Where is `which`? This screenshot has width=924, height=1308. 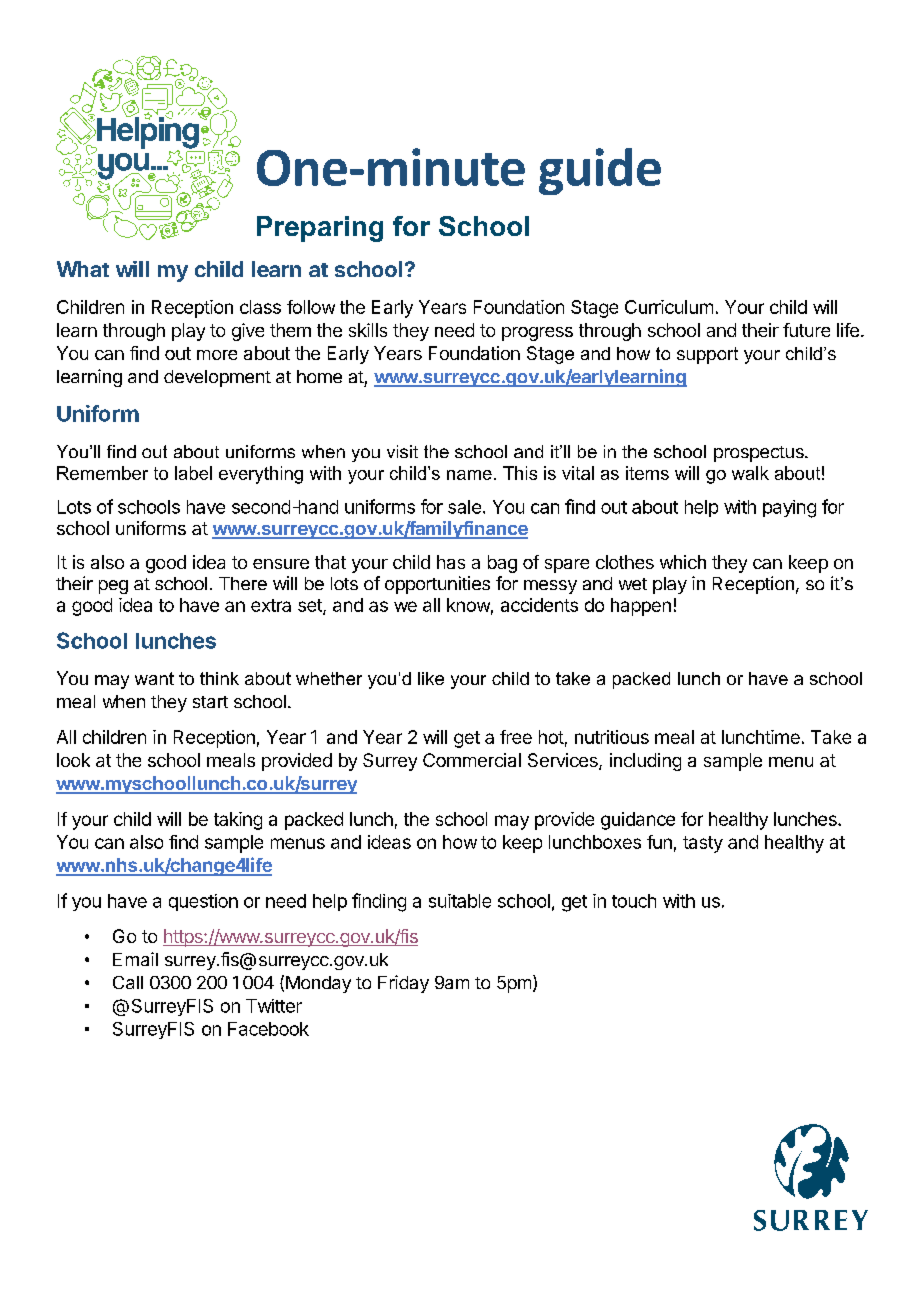 which is located at coordinates (683, 562).
